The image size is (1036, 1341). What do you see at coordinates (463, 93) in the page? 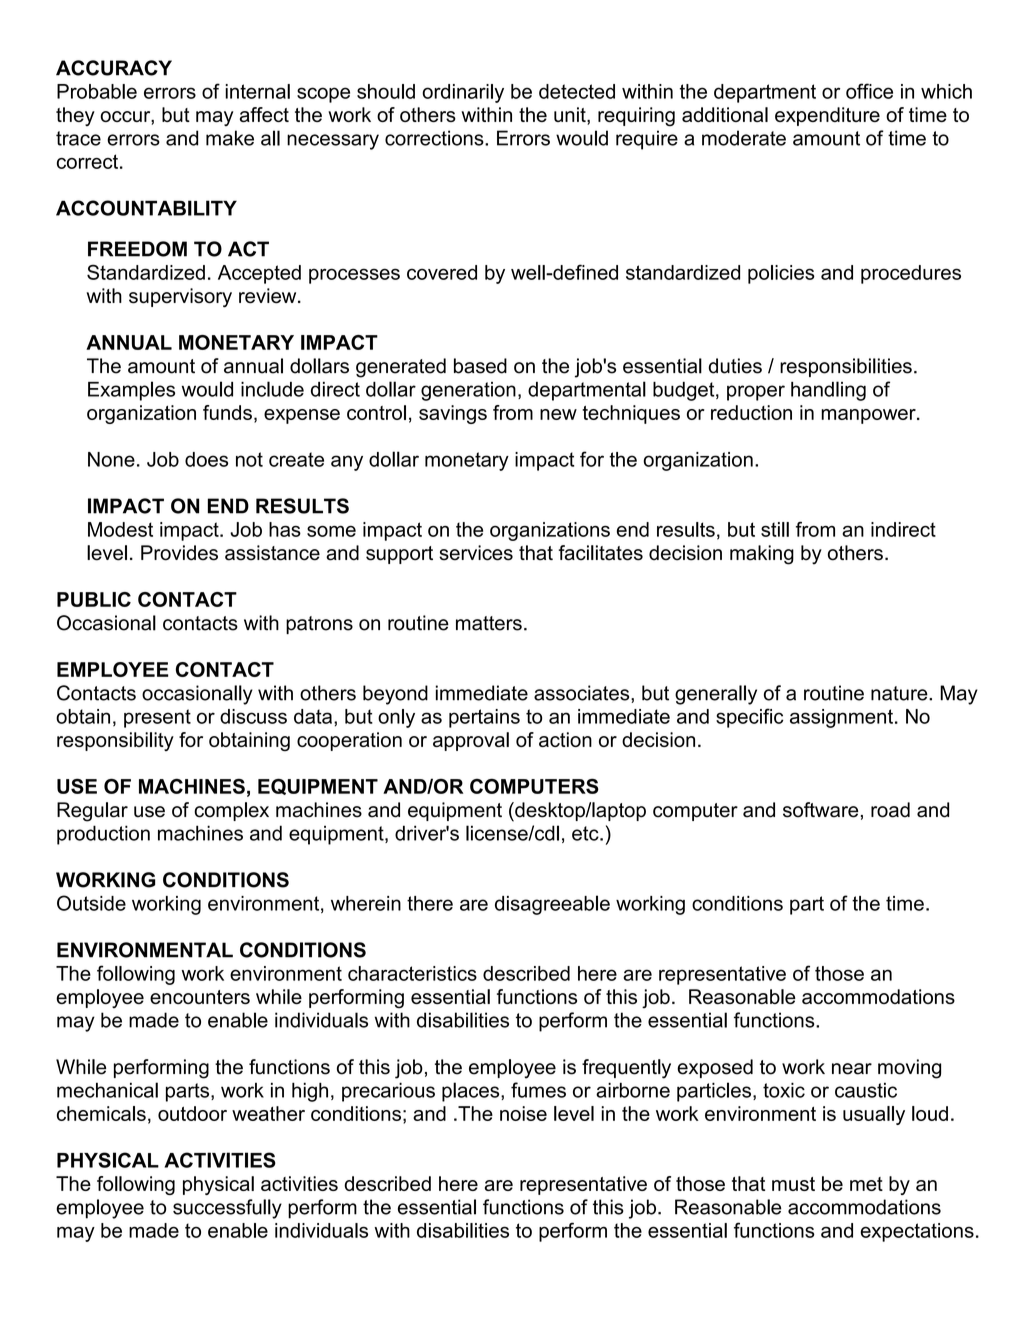
I see `ordinarily` at bounding box center [463, 93].
